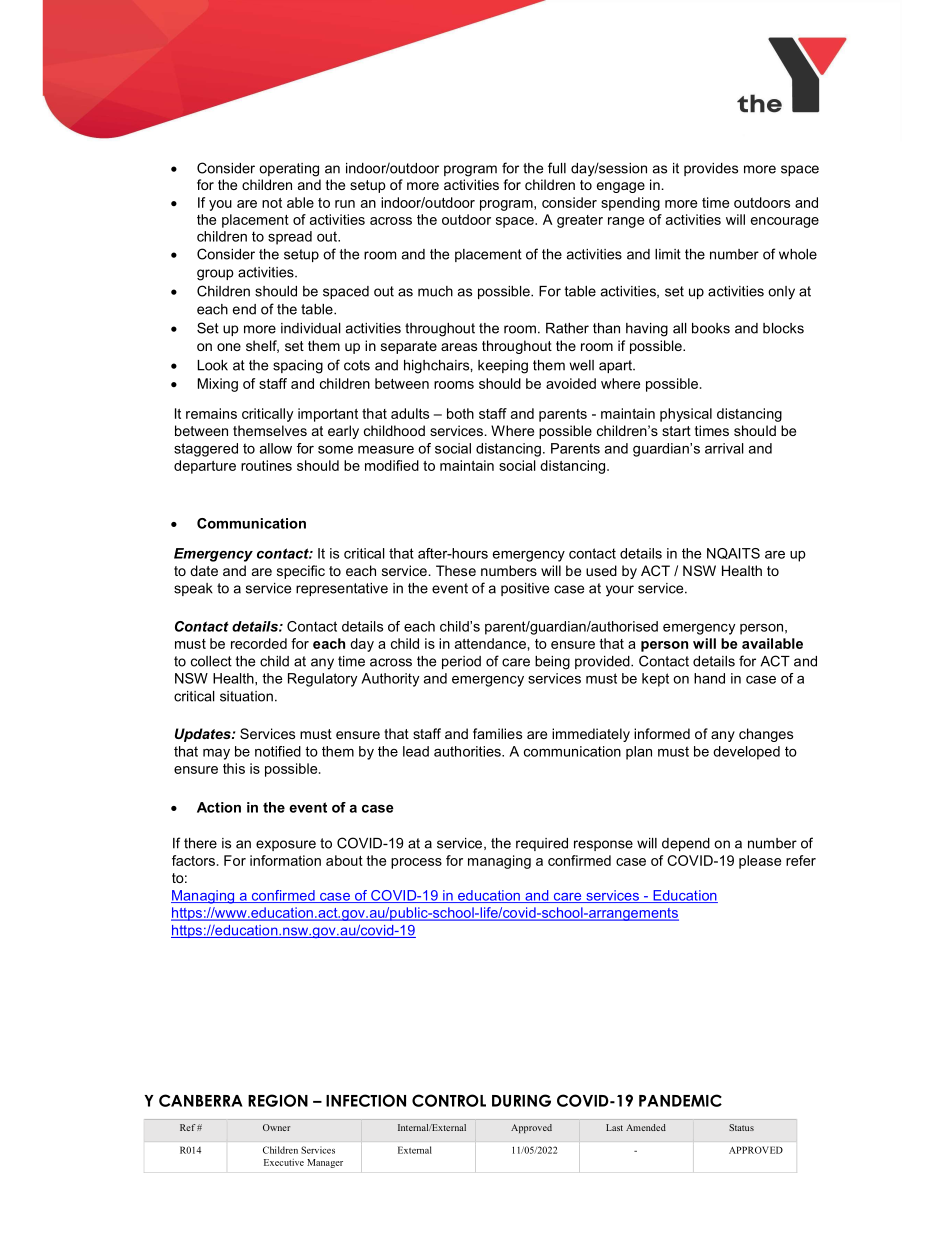 This image has width=952, height=1233. What do you see at coordinates (456, 570) in the image?
I see `These` at bounding box center [456, 570].
